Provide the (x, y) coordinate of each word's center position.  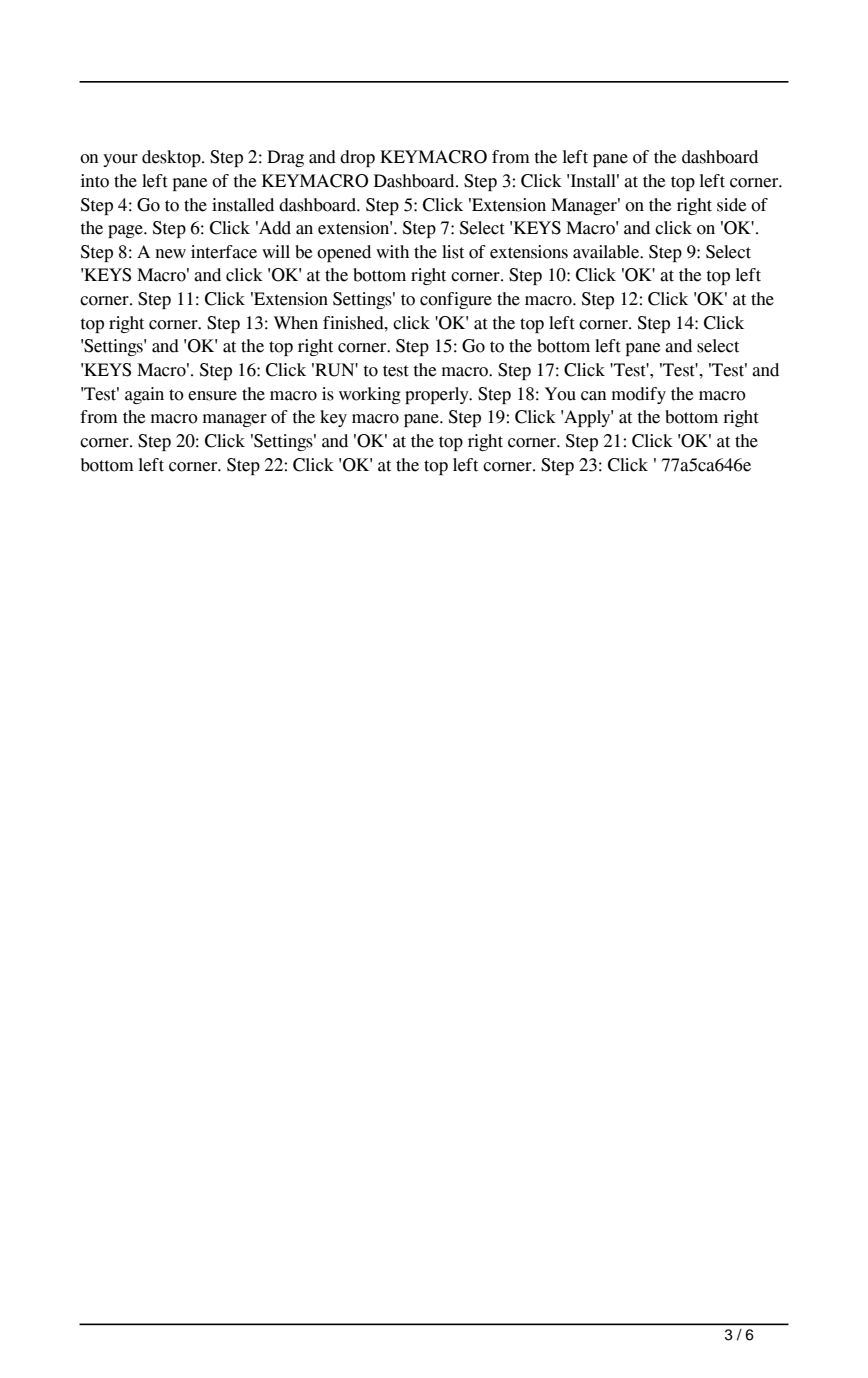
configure (456, 300)
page (126, 231)
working (370, 395)
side (732, 205)
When (296, 323)
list (453, 252)
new (170, 254)
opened (344, 253)
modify (639, 395)
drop (357, 158)
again (144, 395)
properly (438, 395)
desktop (172, 158)
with (392, 252)
